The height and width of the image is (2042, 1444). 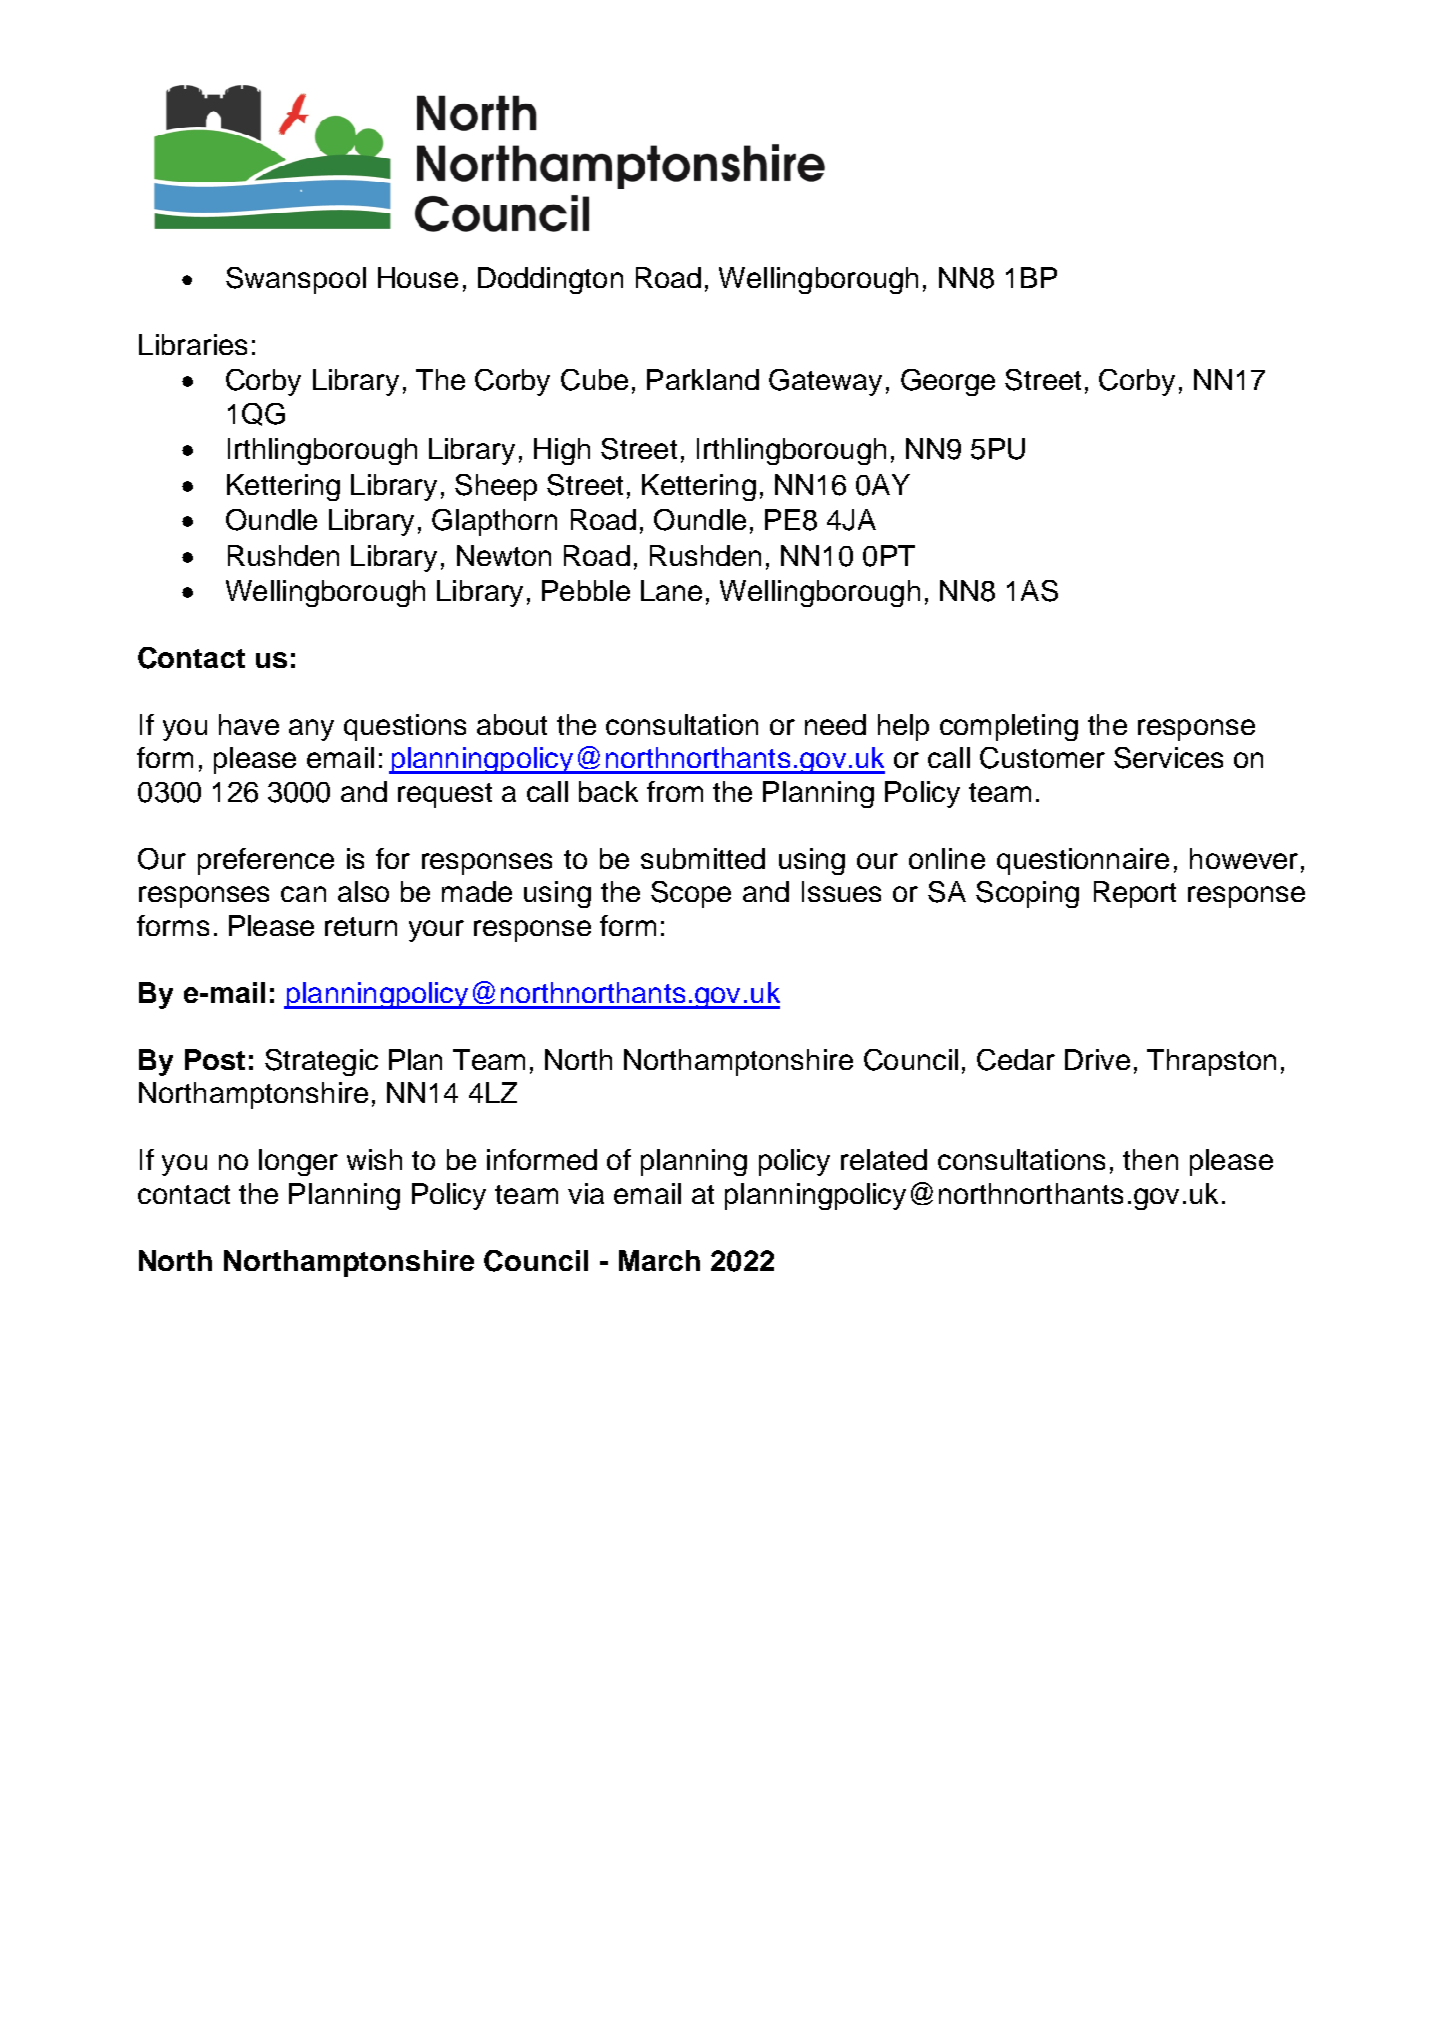 What do you see at coordinates (298, 1162) in the image?
I see `longer` at bounding box center [298, 1162].
